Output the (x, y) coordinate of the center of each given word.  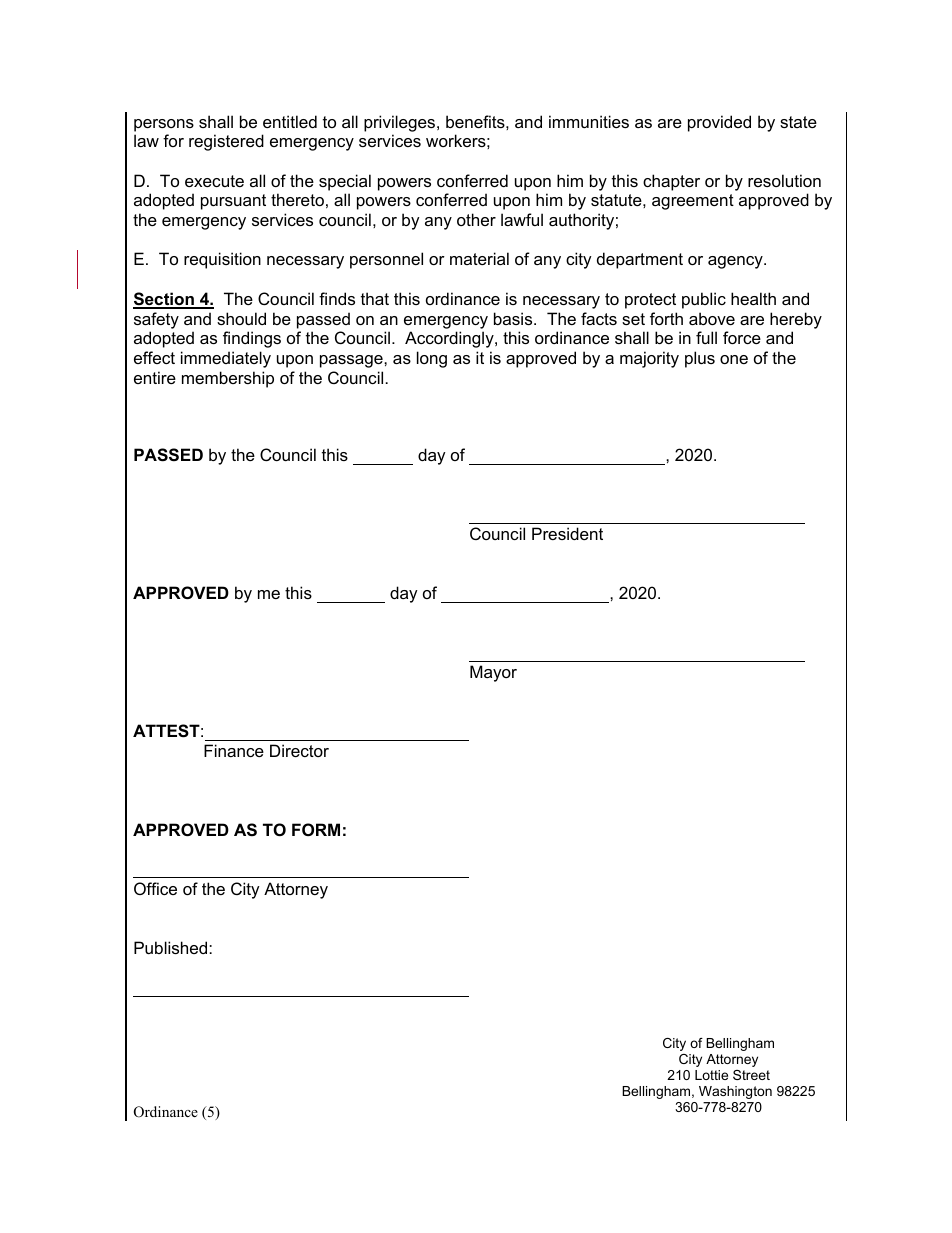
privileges (401, 123)
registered (226, 142)
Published (172, 947)
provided (719, 123)
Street (751, 1075)
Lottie (711, 1075)
